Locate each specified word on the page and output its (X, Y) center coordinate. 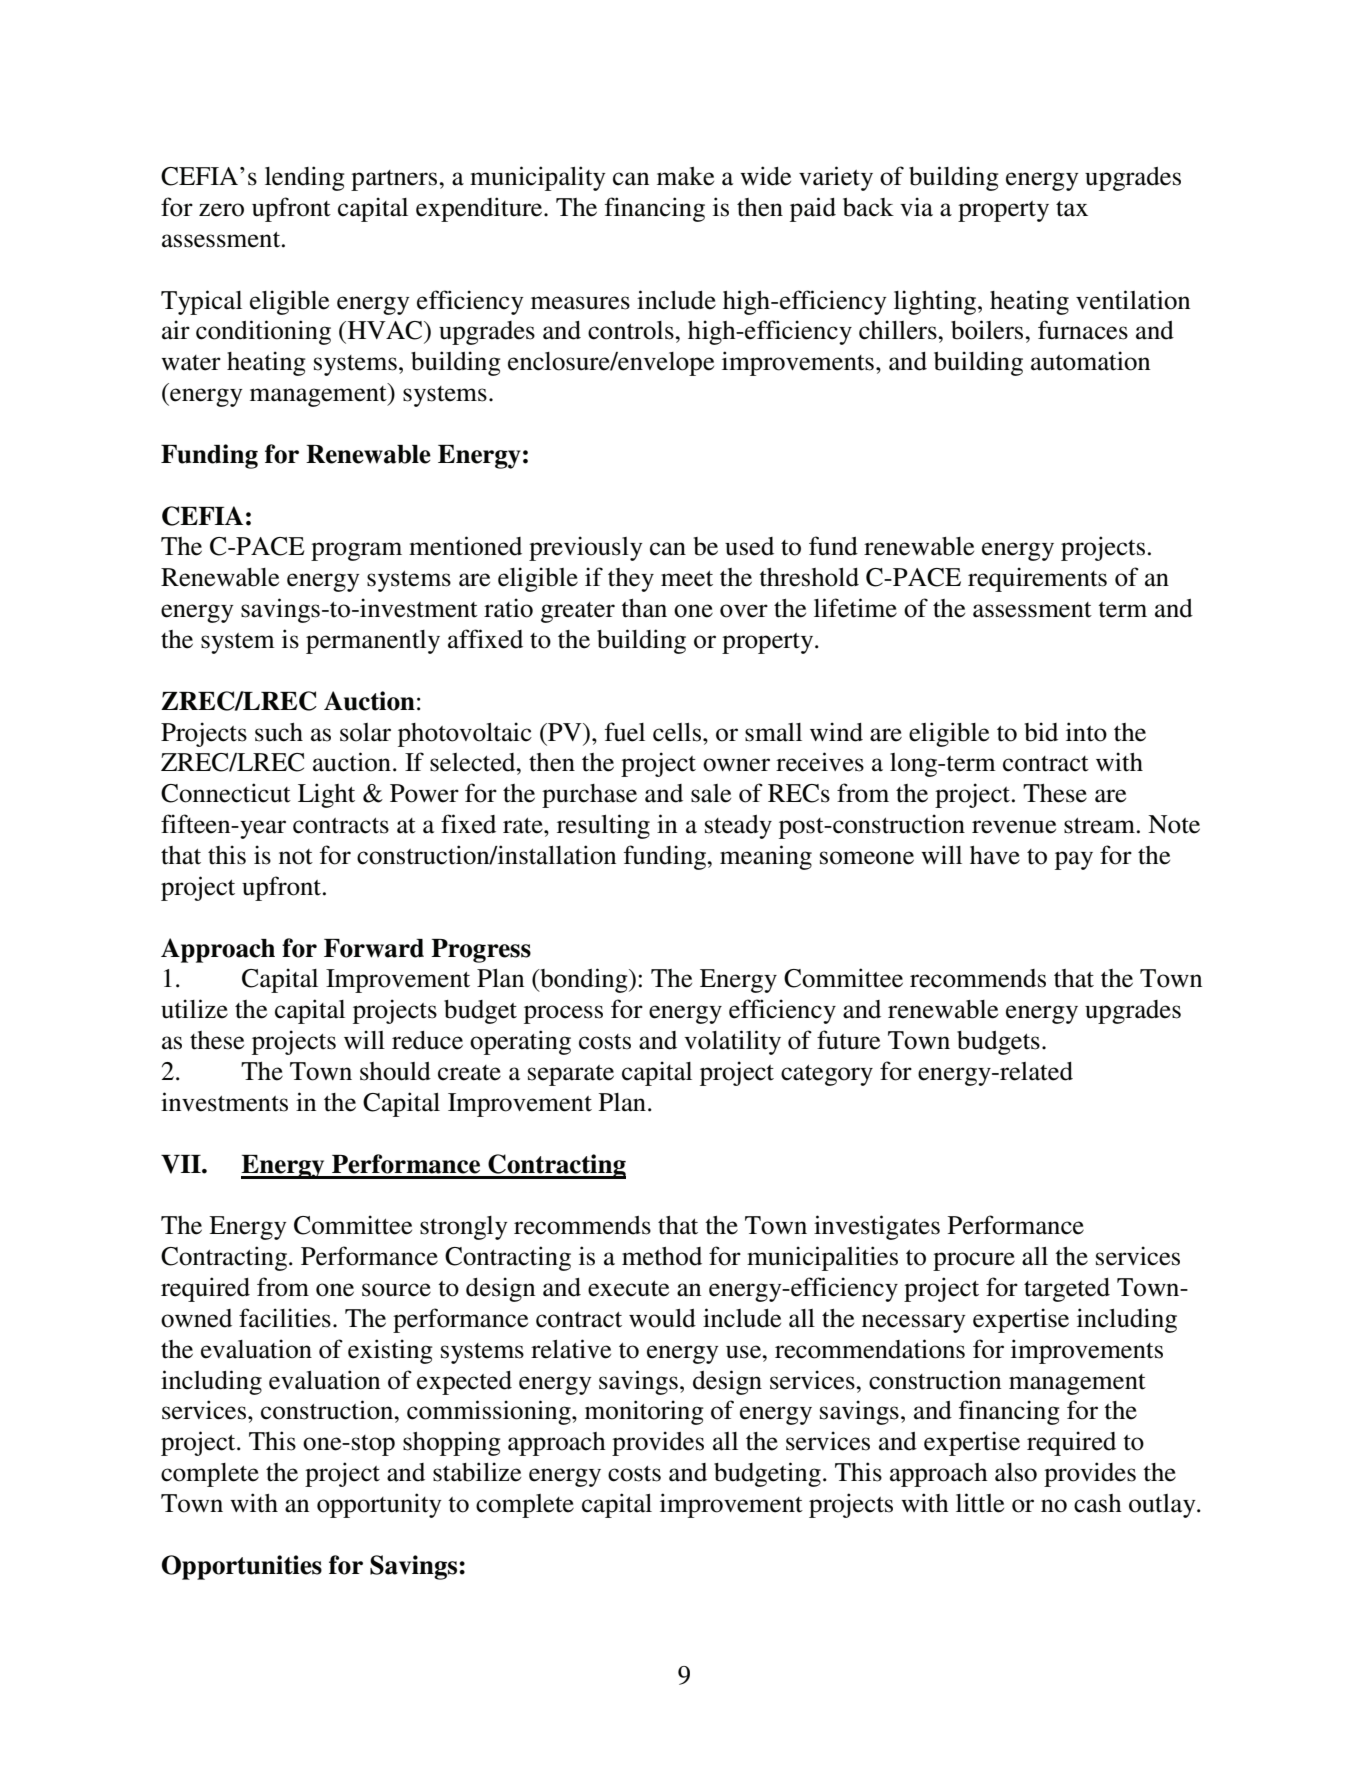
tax (1072, 209)
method (662, 1256)
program (356, 551)
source (396, 1290)
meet (687, 579)
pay (1074, 860)
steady (738, 827)
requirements (1037, 579)
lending (305, 178)
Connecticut (226, 793)
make (685, 176)
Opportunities (242, 1567)
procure (974, 1261)
